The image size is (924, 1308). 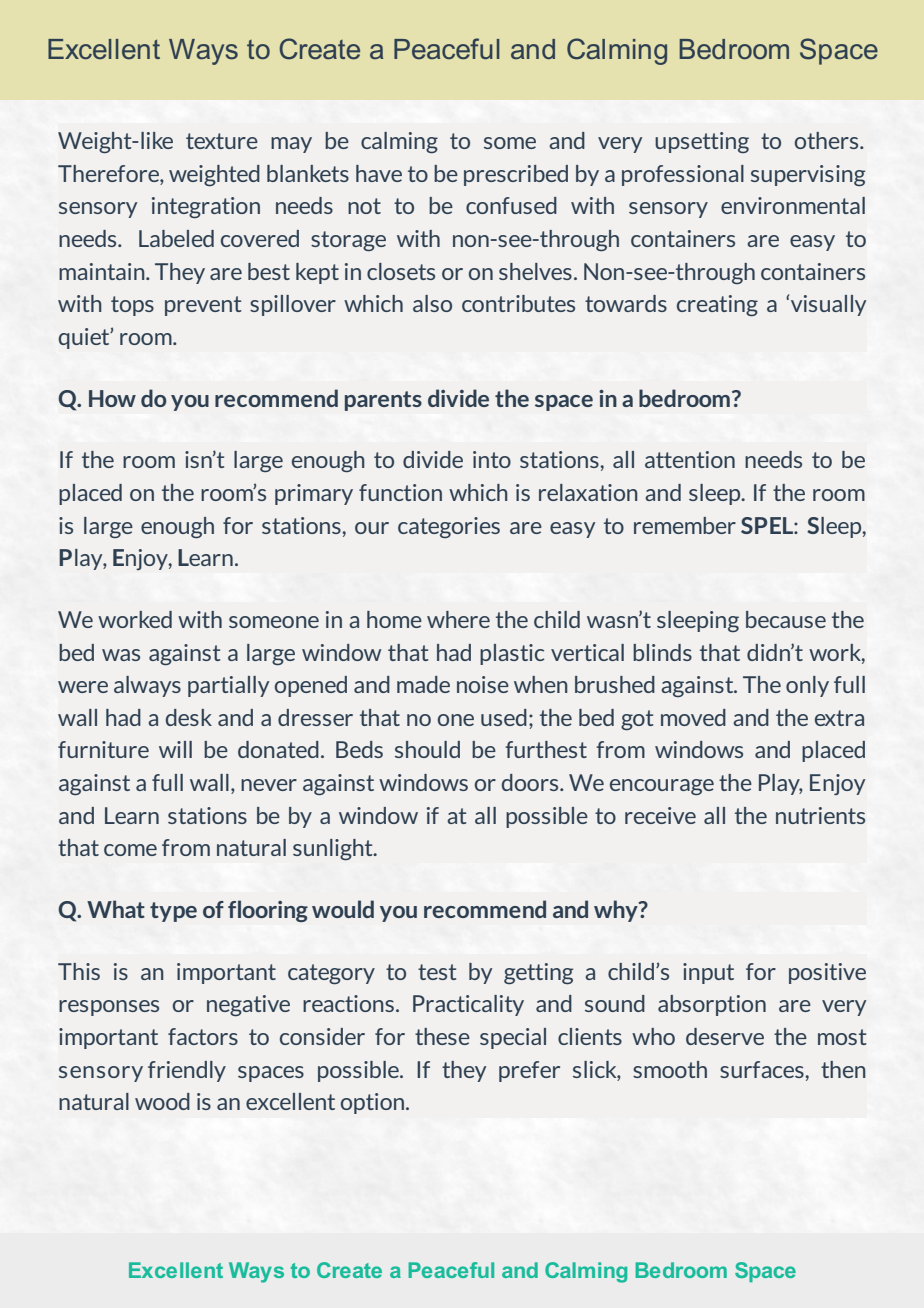 What do you see at coordinates (442, 1036) in the screenshot?
I see `these` at bounding box center [442, 1036].
